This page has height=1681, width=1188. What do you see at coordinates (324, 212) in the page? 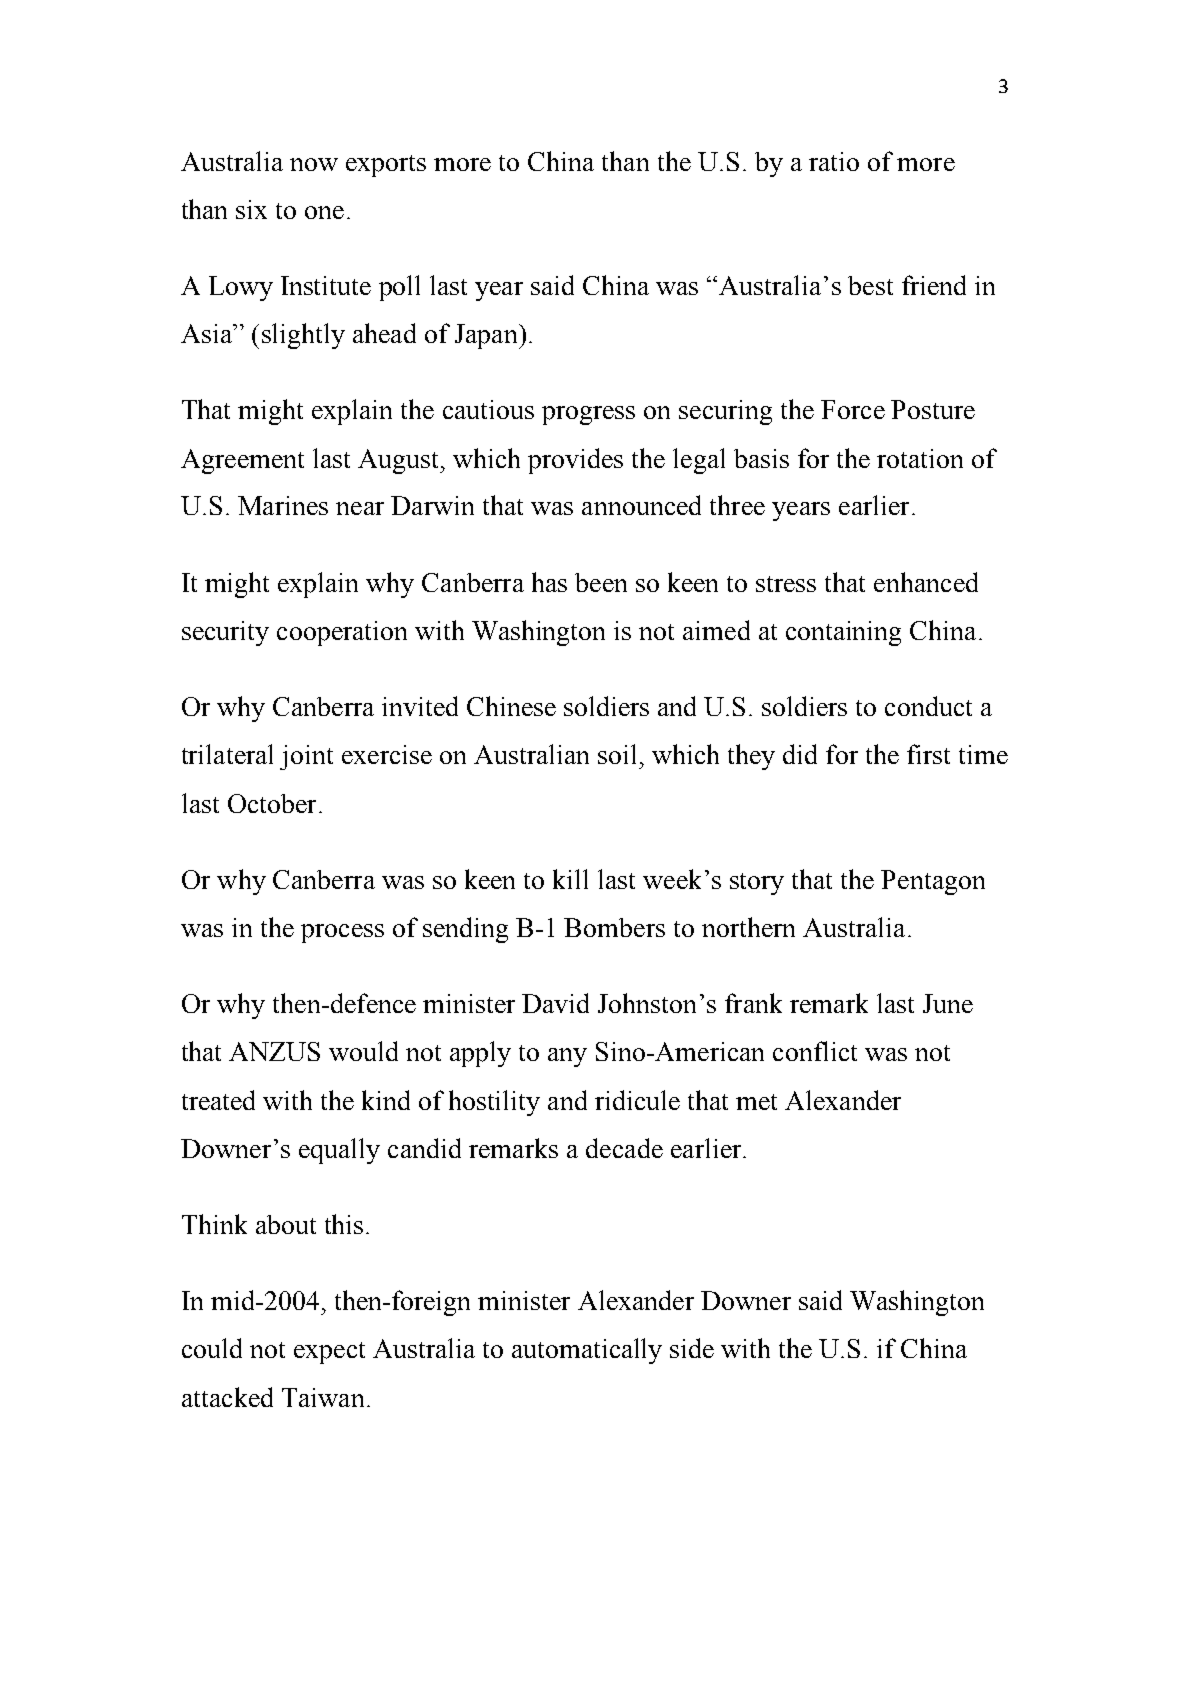
I see `one` at bounding box center [324, 212].
